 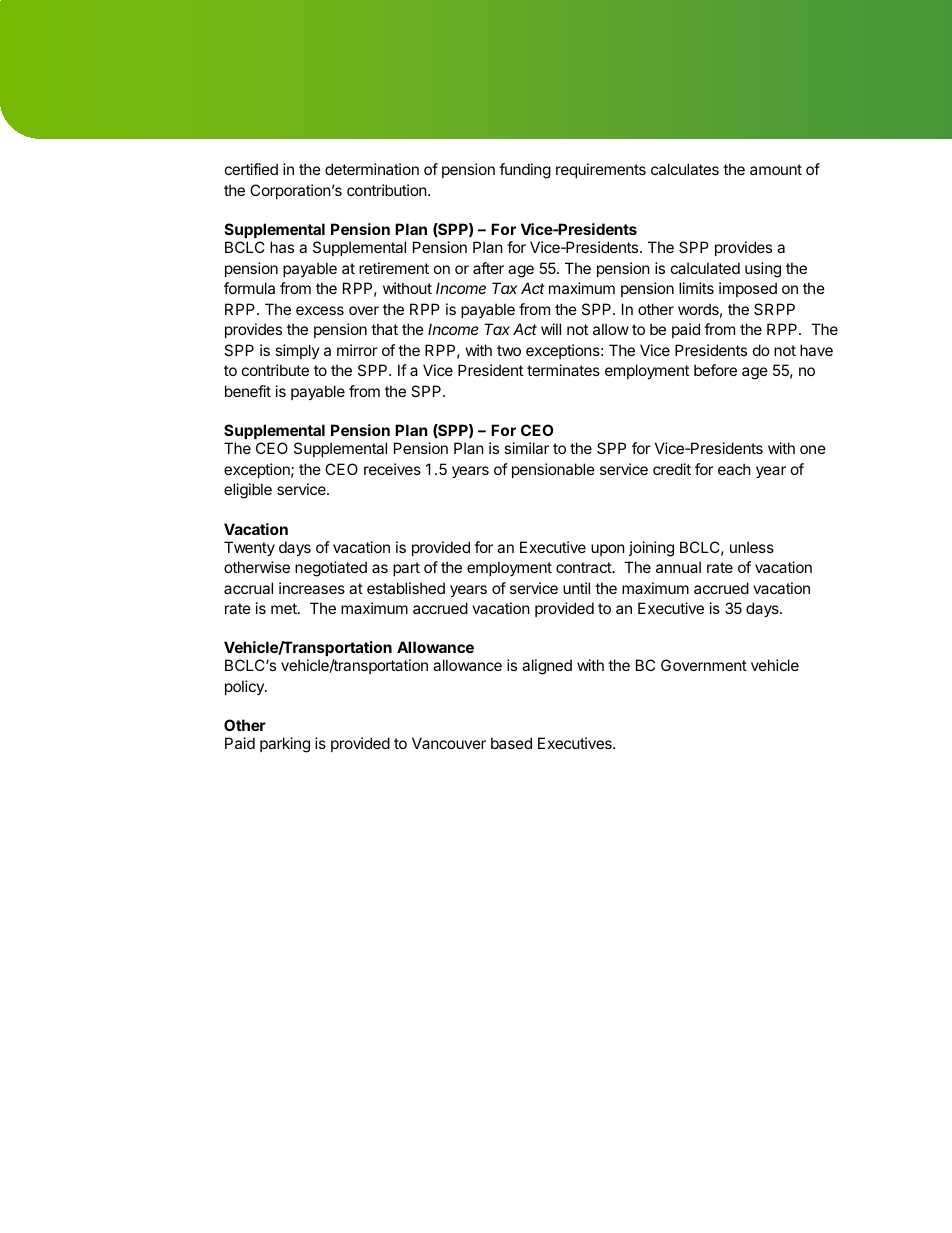 I want to click on aligned, so click(x=547, y=667).
